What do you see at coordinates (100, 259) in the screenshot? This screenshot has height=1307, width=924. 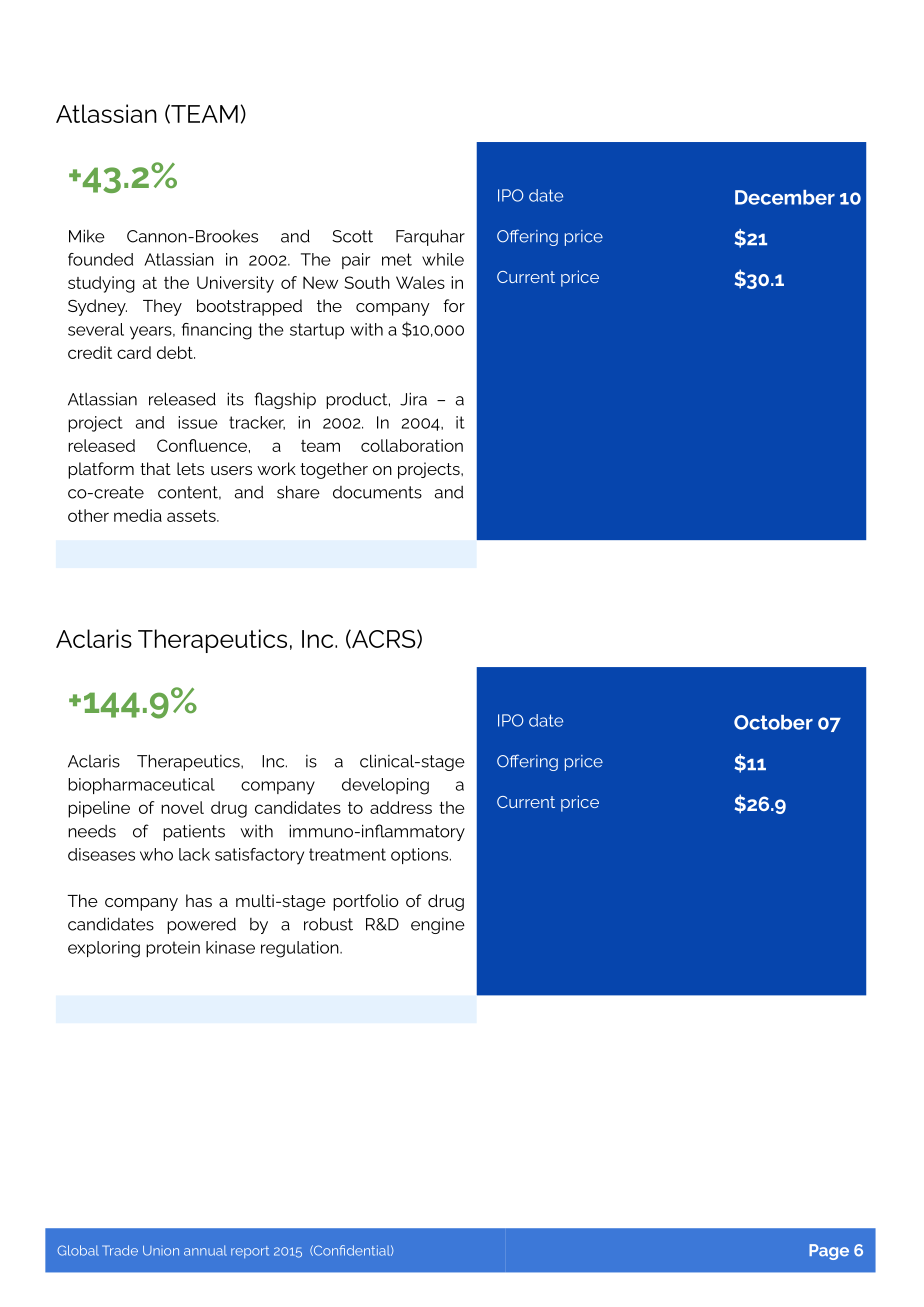 I see `founded` at bounding box center [100, 259].
